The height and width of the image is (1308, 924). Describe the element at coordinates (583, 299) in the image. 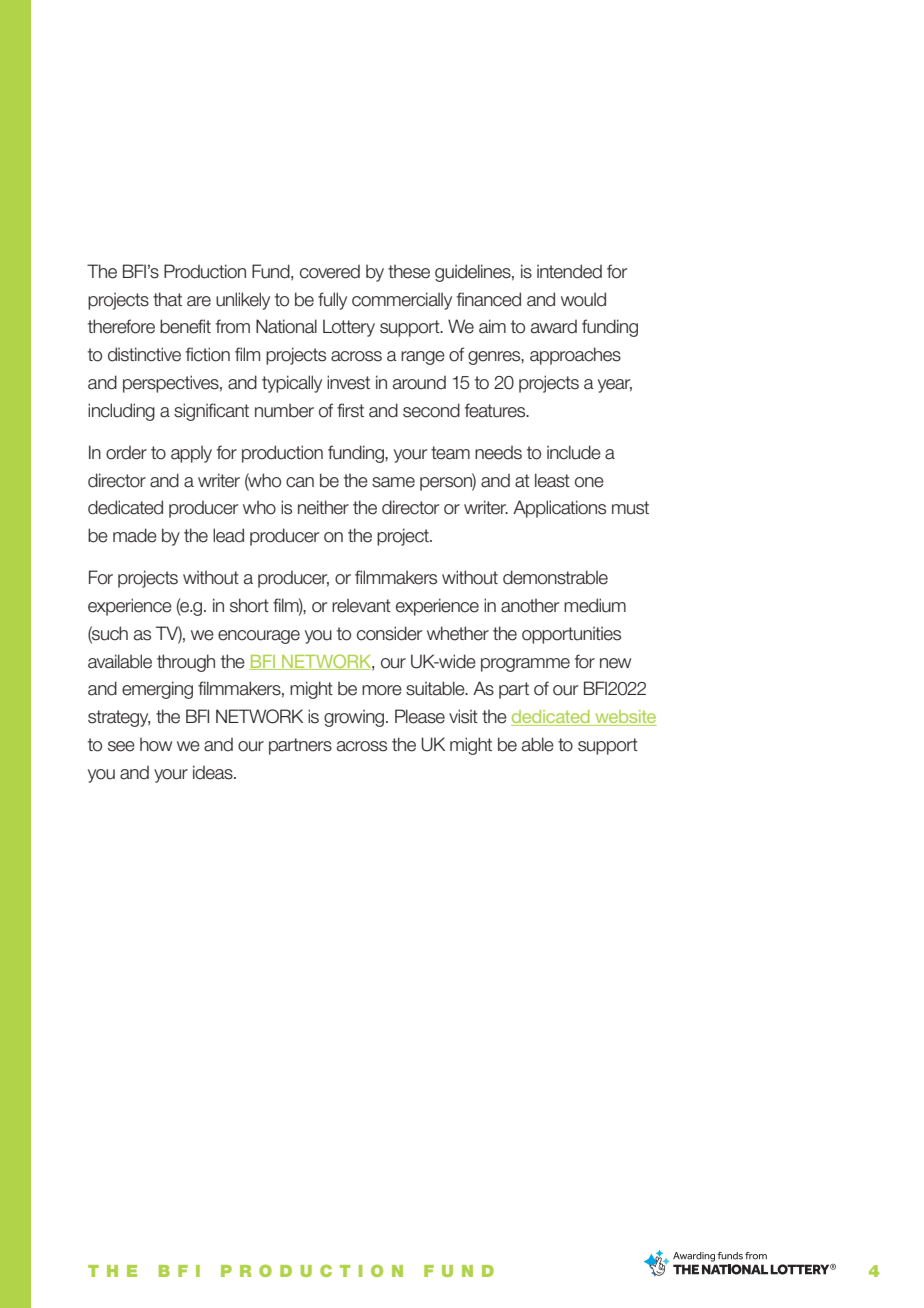

I see `would` at that location.
